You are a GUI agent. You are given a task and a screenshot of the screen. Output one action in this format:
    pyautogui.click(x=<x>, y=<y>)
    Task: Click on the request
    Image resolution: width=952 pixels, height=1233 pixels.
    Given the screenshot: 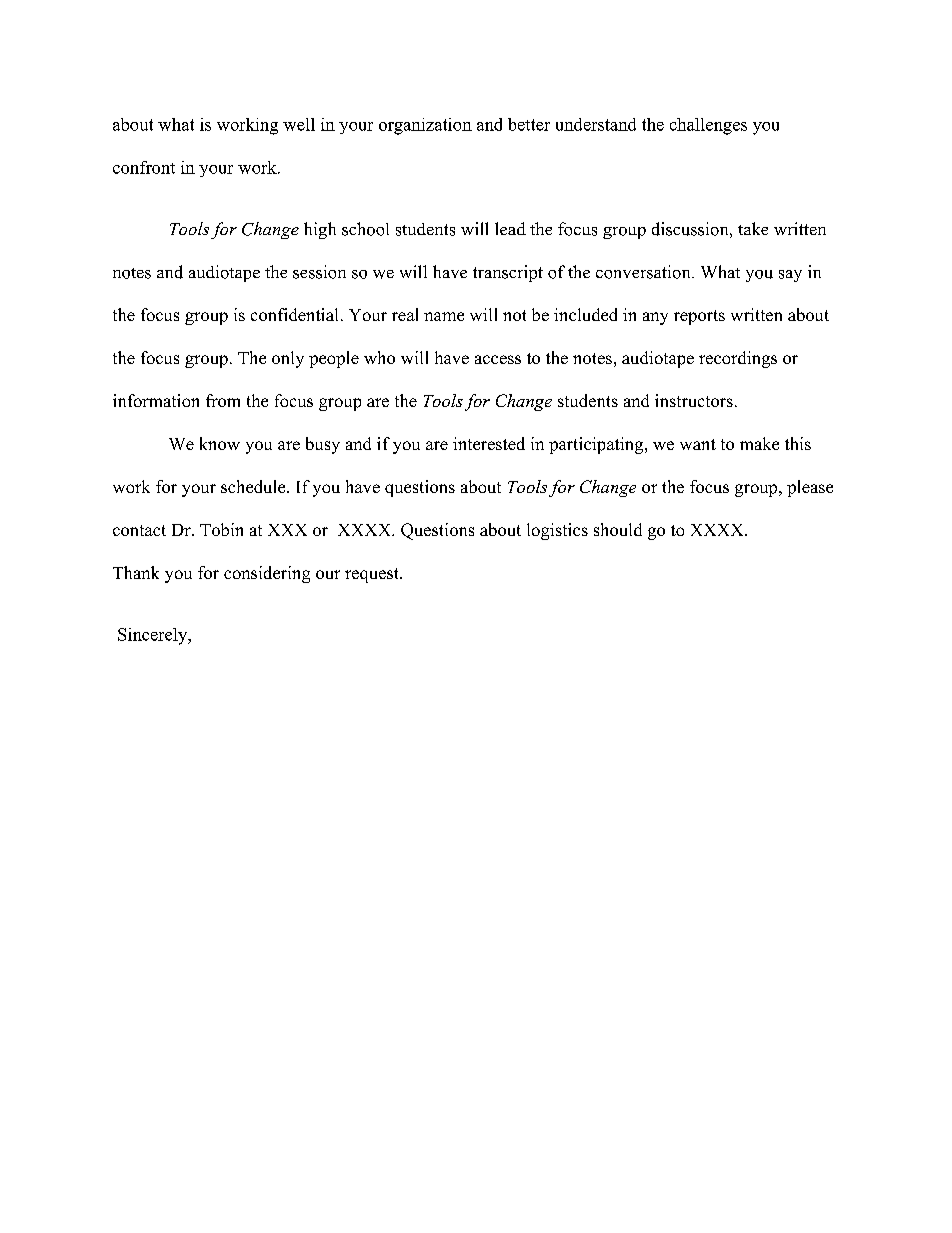 What is the action you would take?
    pyautogui.click(x=373, y=575)
